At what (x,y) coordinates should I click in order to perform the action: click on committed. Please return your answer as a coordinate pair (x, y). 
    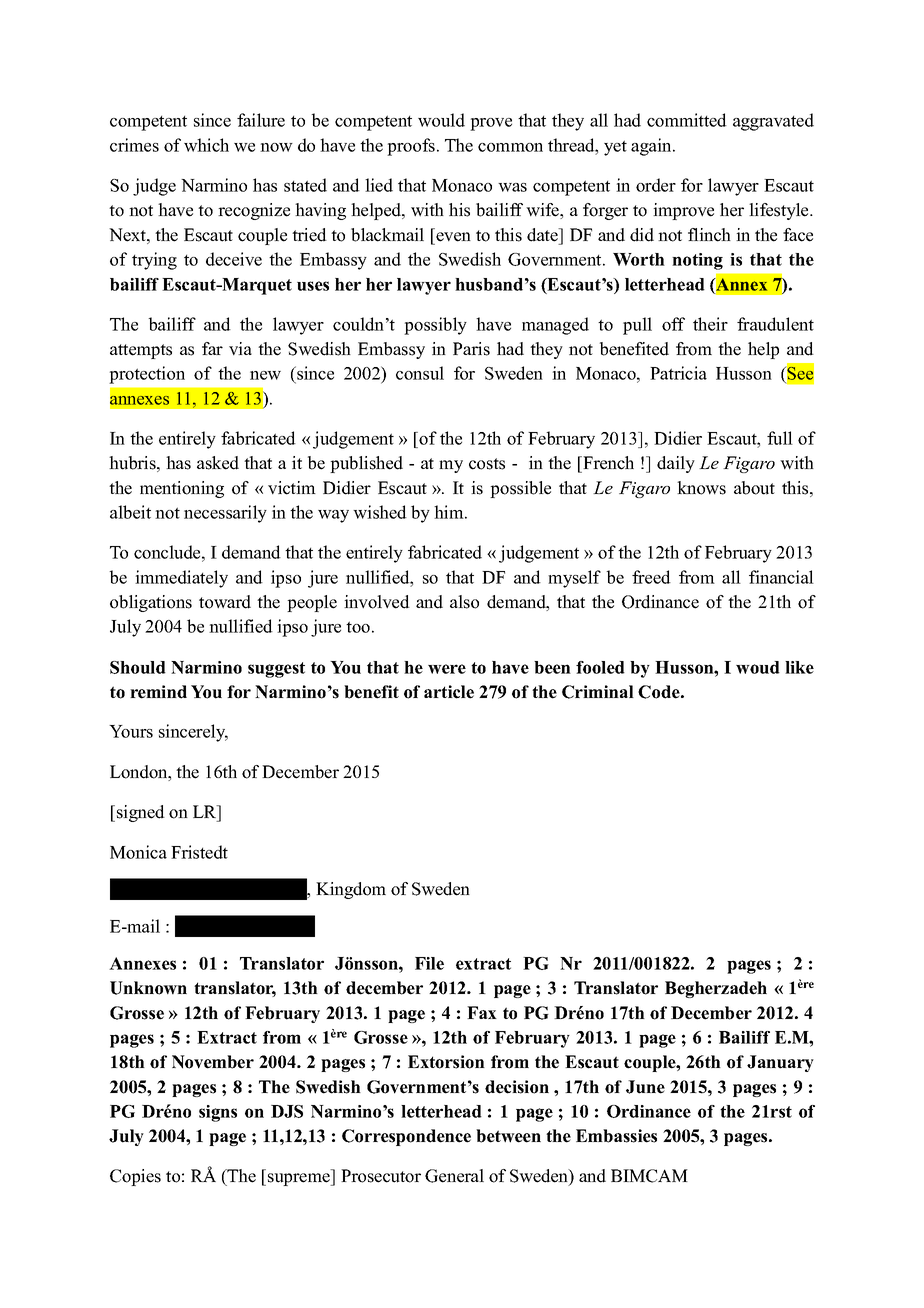
    Looking at the image, I should click on (687, 120).
